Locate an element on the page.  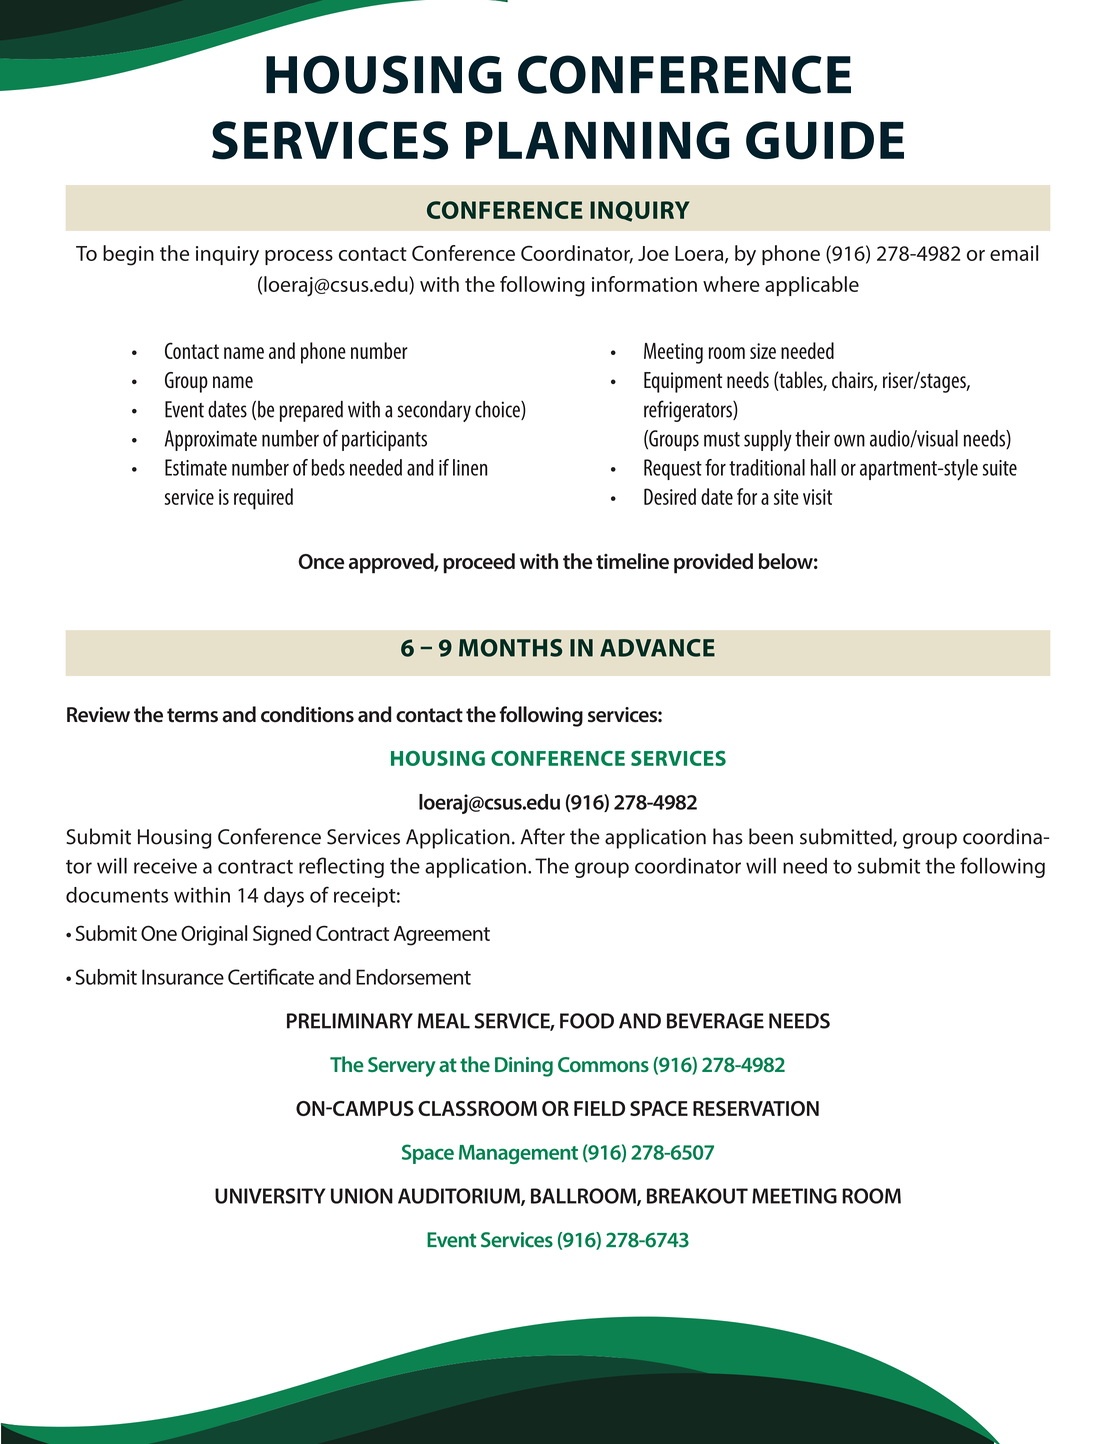
RESERVATION is located at coordinates (756, 1108).
